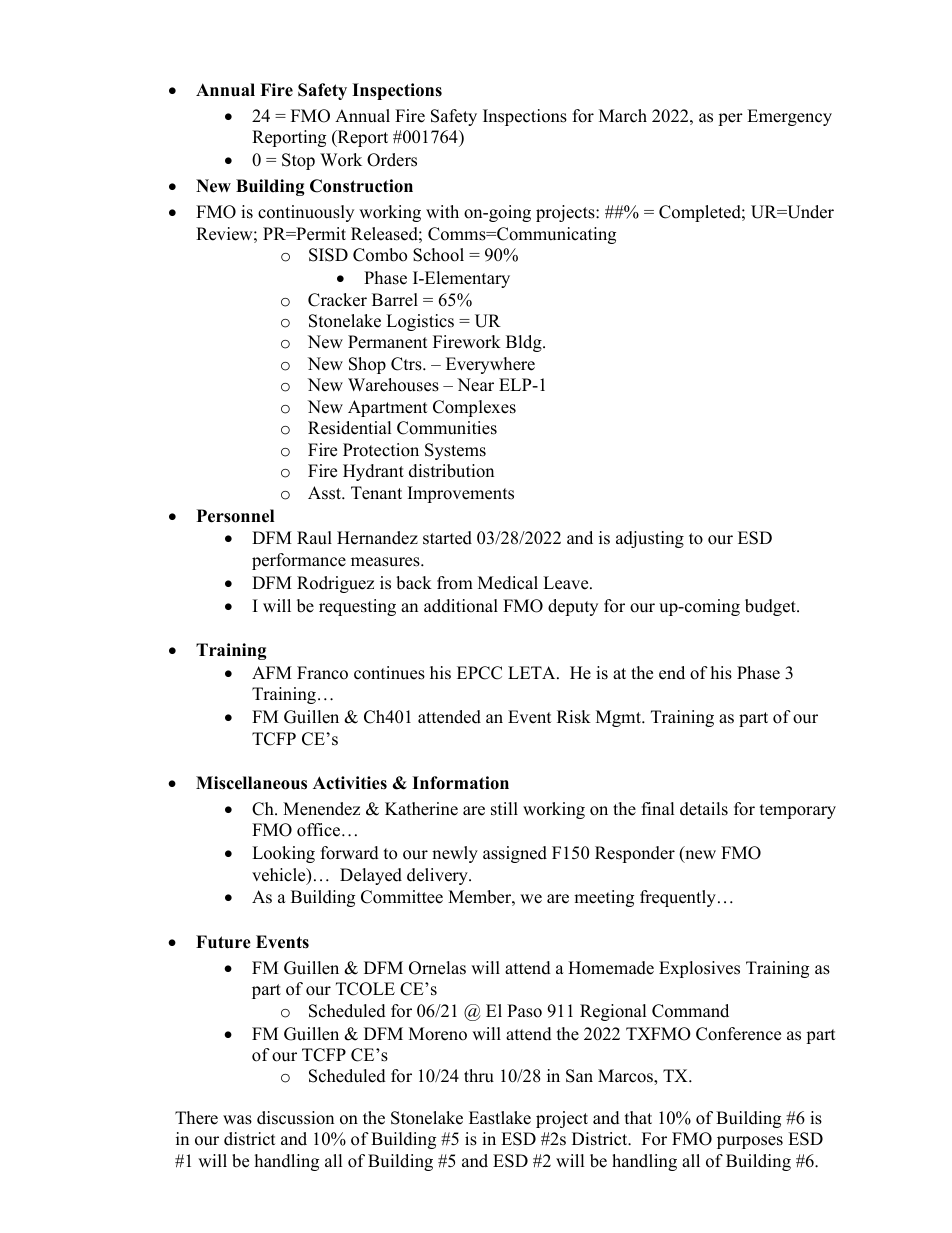 The height and width of the image is (1233, 952). Describe the element at coordinates (479, 1076) in the image. I see `thru` at that location.
